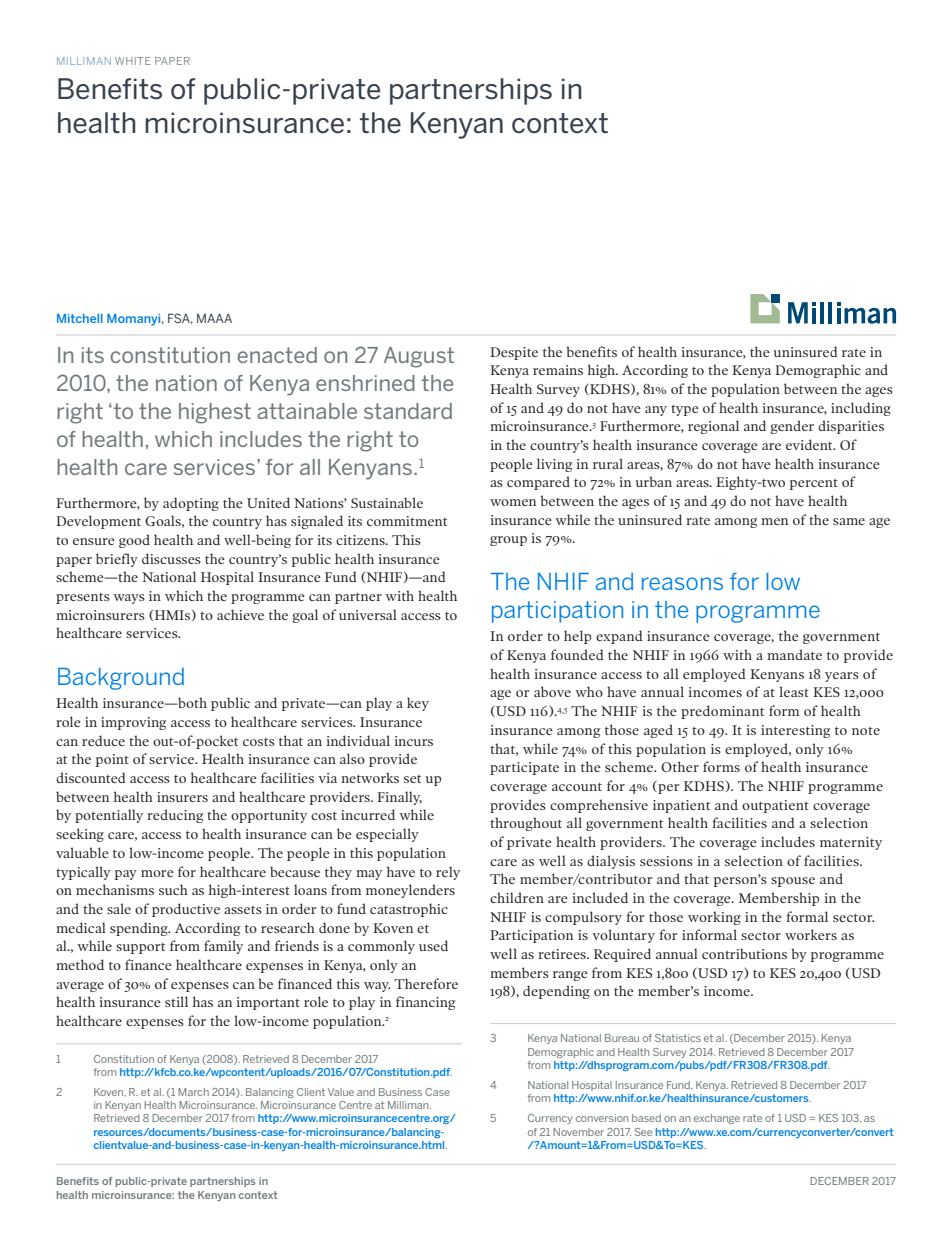  What do you see at coordinates (132, 61) in the page?
I see `WHITE` at bounding box center [132, 61].
